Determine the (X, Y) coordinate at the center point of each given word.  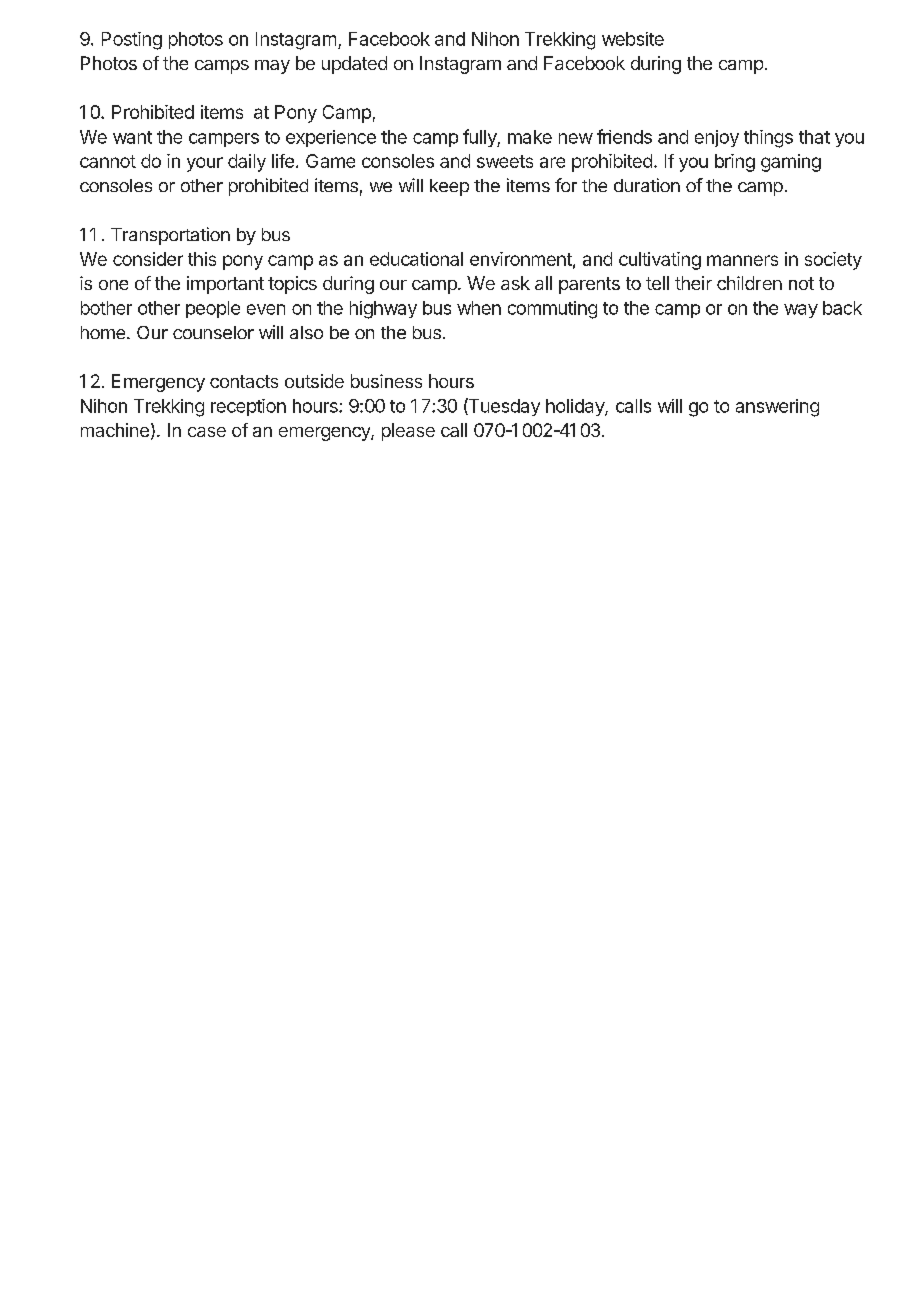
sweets (505, 161)
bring (735, 163)
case (207, 432)
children (749, 283)
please (408, 432)
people (213, 309)
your (205, 164)
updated (354, 65)
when (479, 308)
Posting (132, 41)
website (633, 39)
